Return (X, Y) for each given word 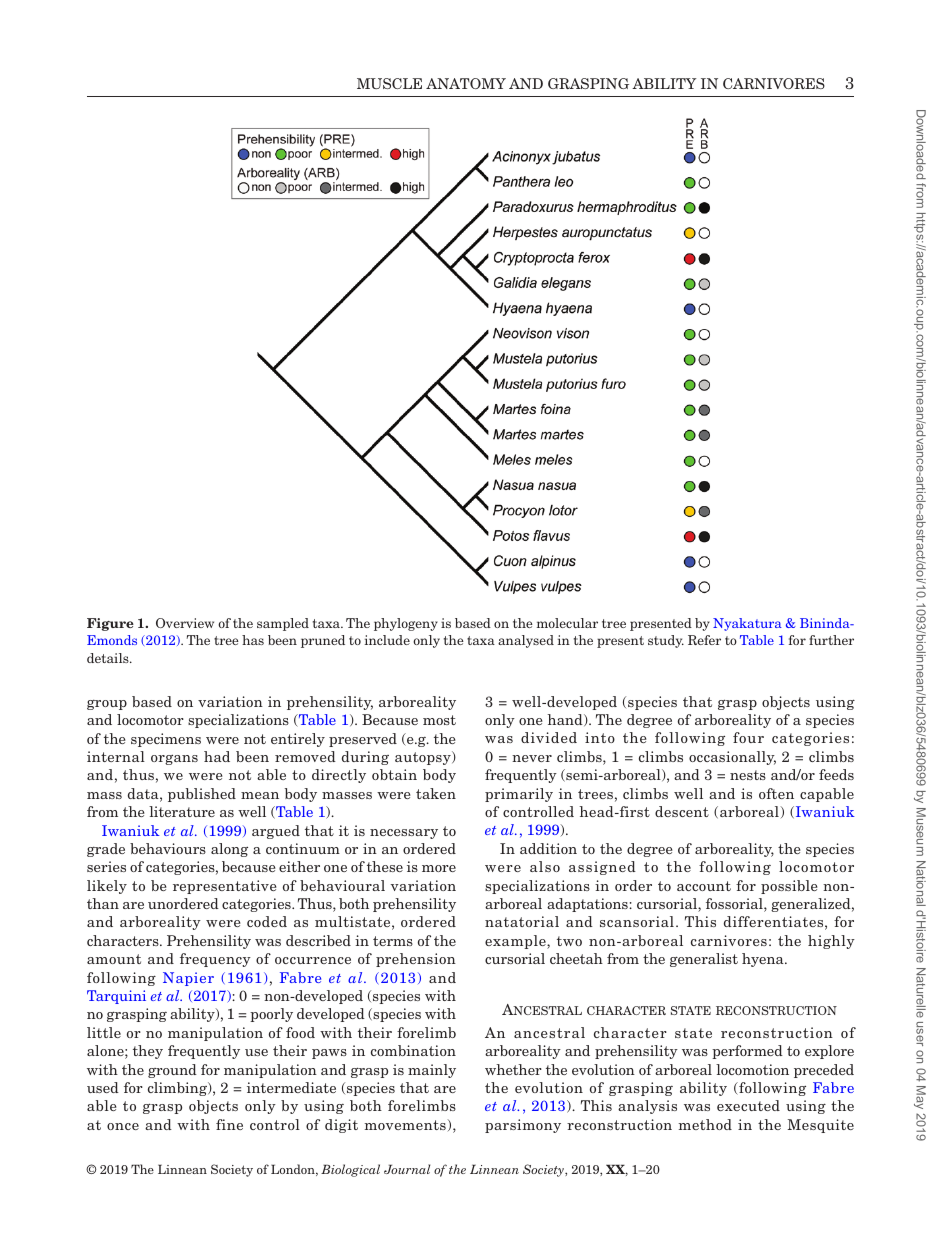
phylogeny (406, 624)
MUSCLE (389, 83)
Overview (185, 623)
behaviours (168, 848)
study (666, 641)
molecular (567, 623)
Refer (704, 640)
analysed (526, 641)
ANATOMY (466, 83)
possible (789, 887)
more (439, 868)
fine (229, 1124)
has (253, 640)
